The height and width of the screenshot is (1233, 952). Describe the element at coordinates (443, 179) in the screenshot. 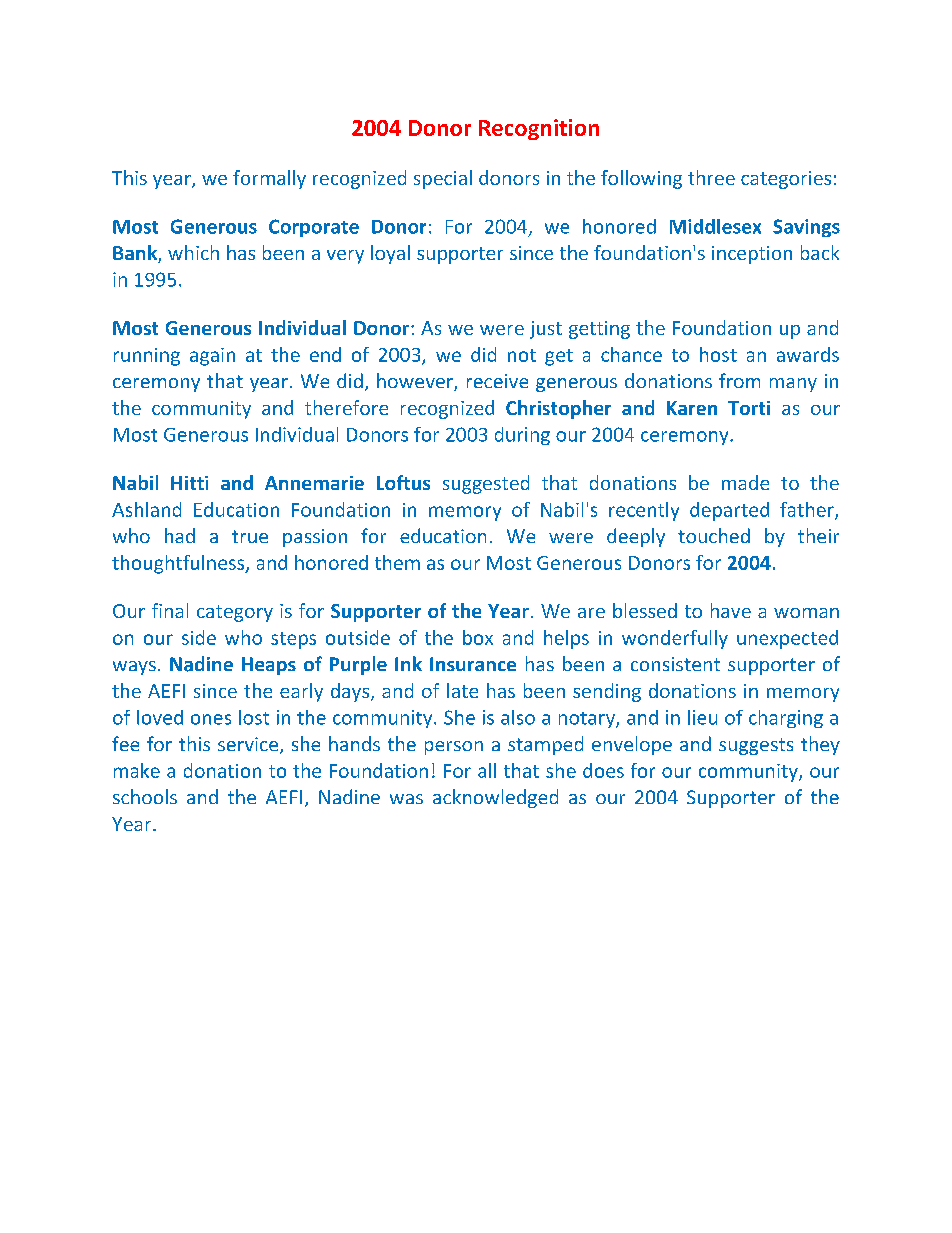

I see `special` at that location.
